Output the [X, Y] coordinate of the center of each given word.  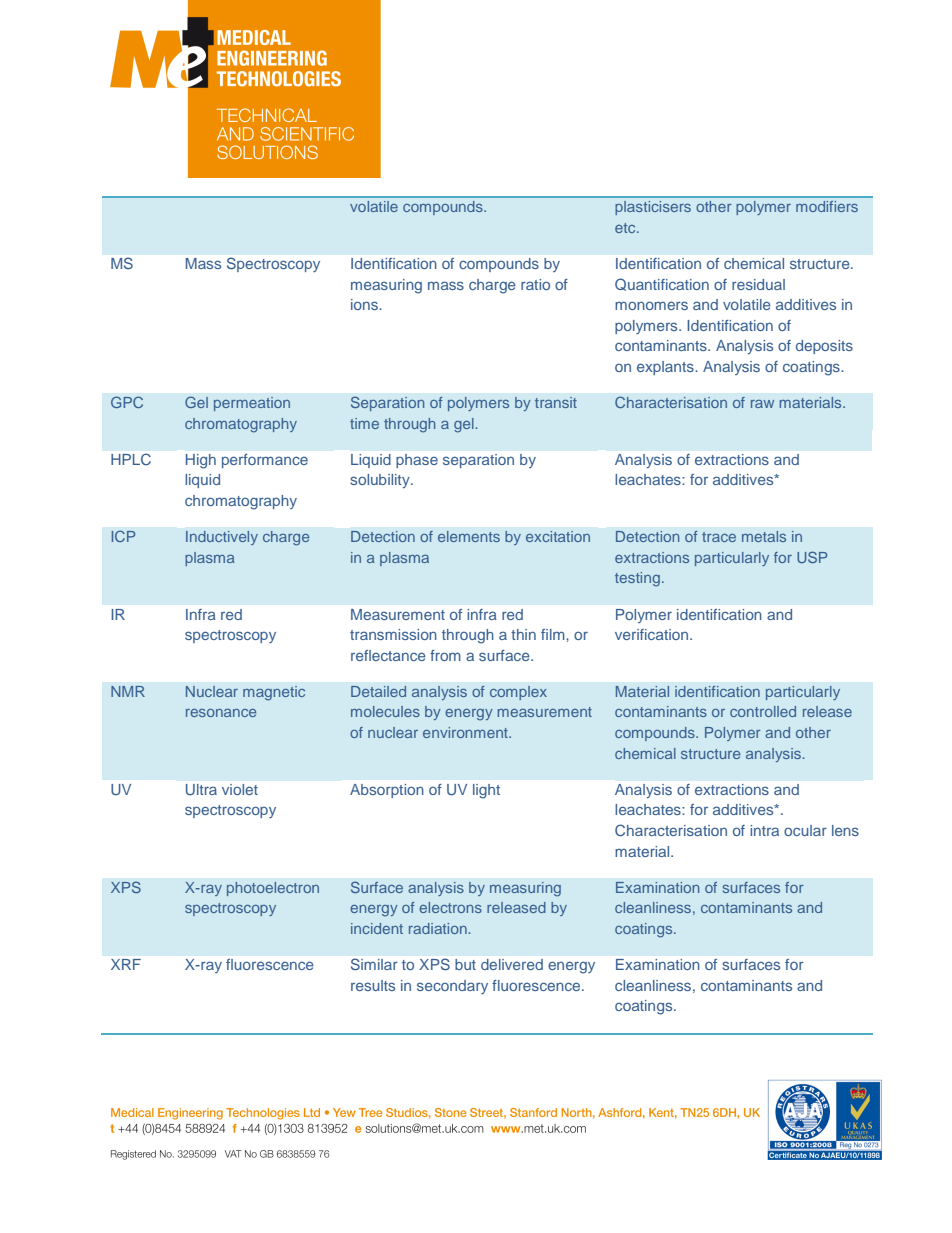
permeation [252, 404]
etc [626, 228]
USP [812, 557]
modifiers [827, 206]
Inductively [222, 538]
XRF [126, 964]
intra [764, 830]
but [465, 964]
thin [523, 634]
